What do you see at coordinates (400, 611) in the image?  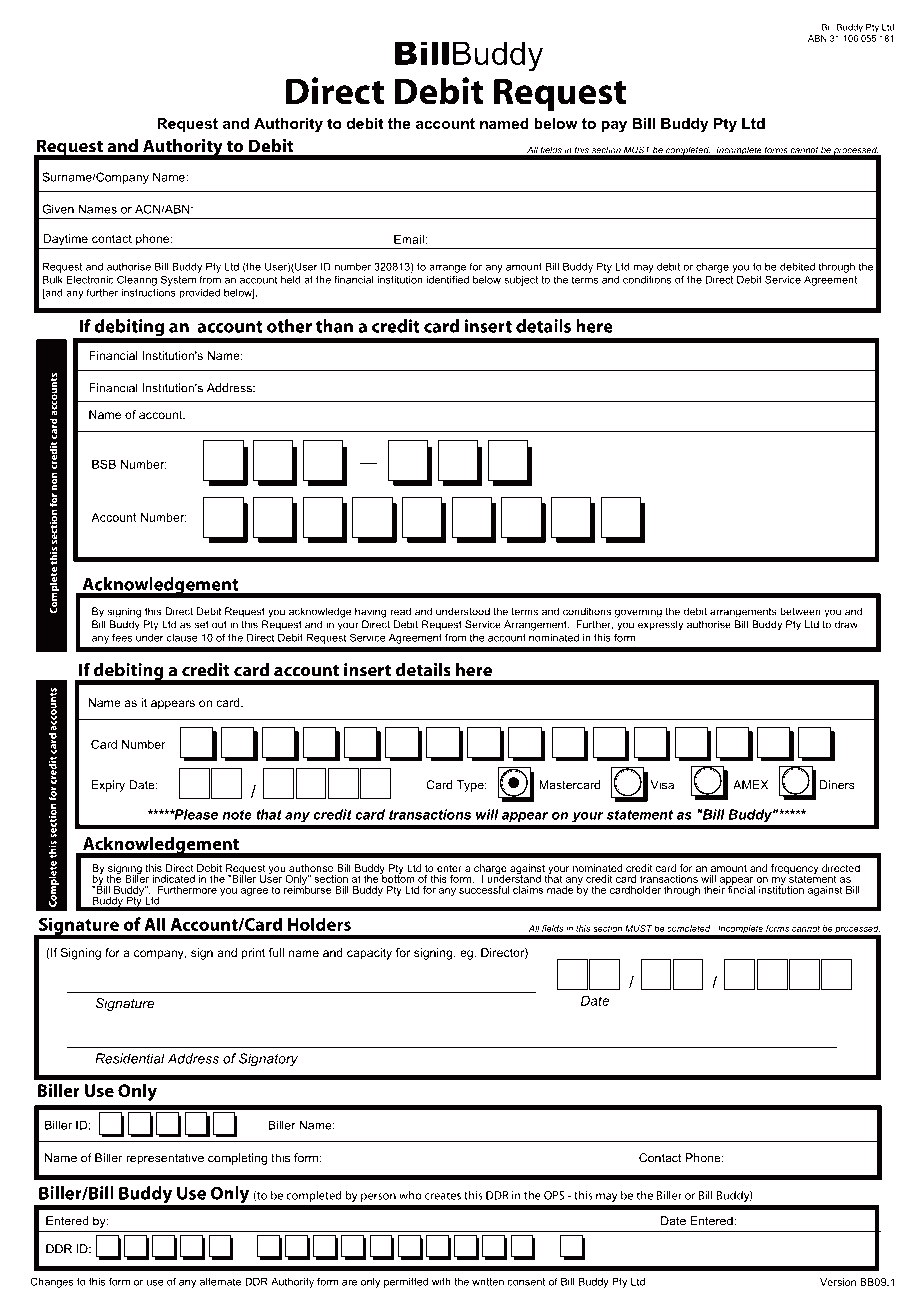 I see `read` at bounding box center [400, 611].
